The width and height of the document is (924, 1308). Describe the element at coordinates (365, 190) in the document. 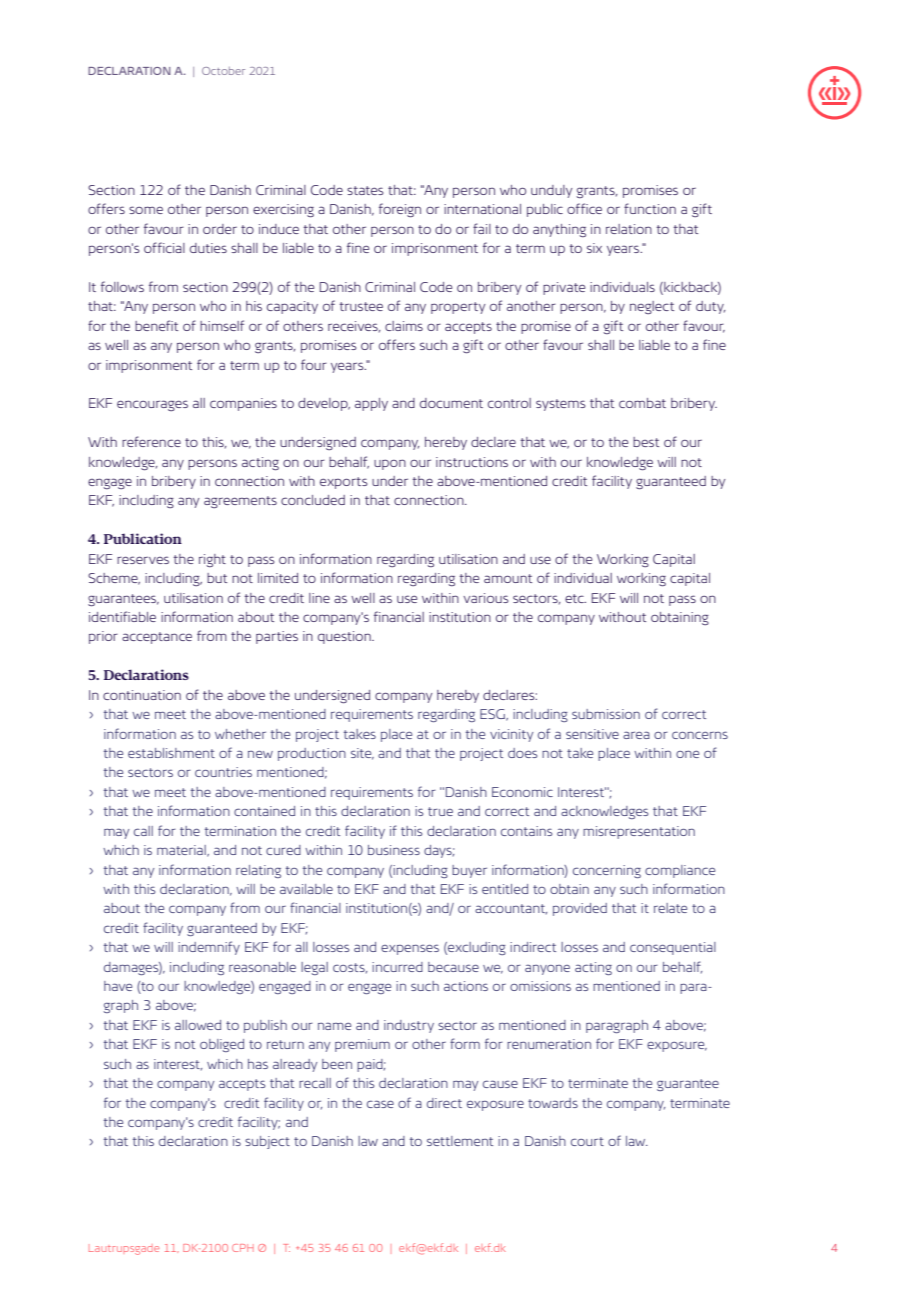

I see `states` at that location.
